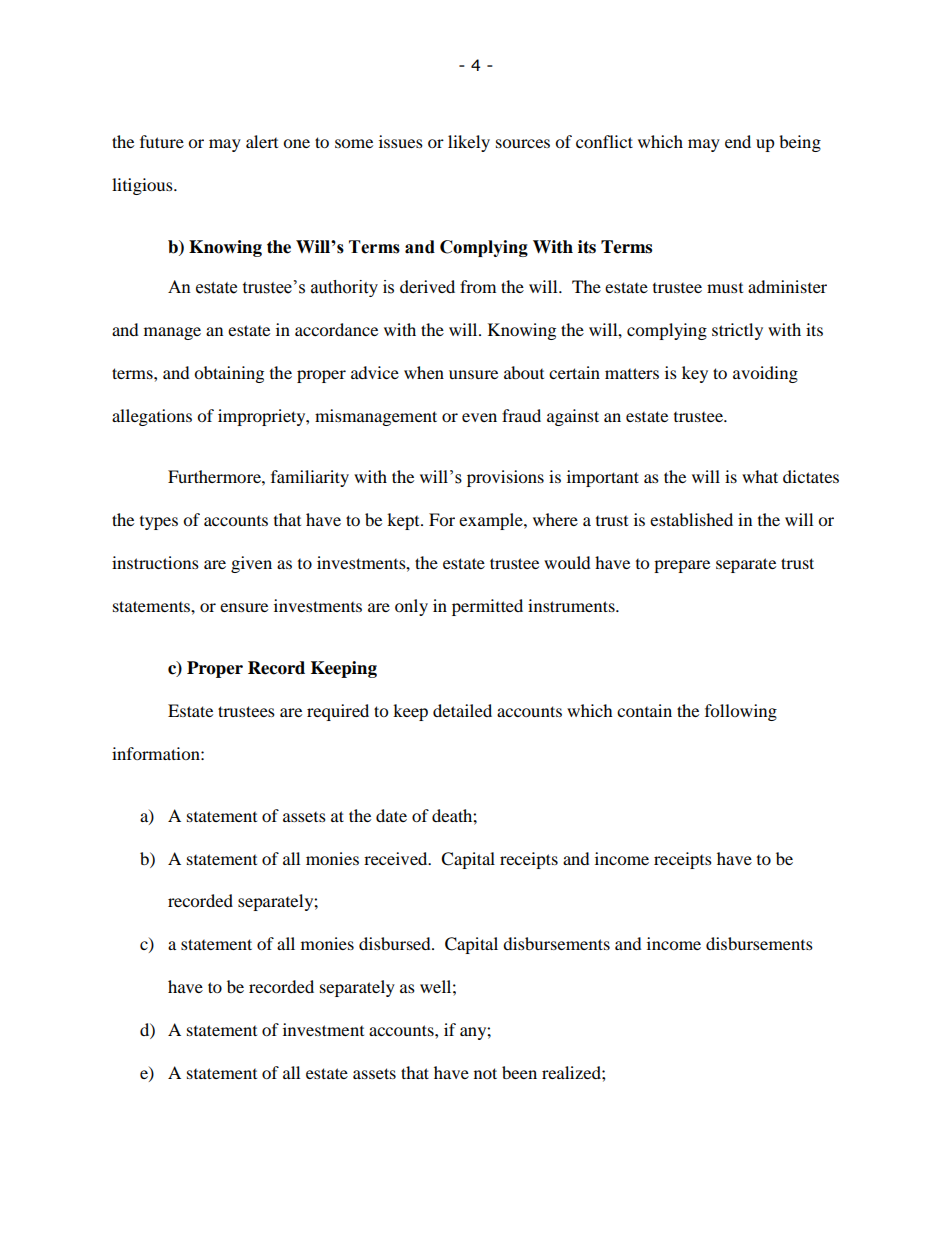 The height and width of the document is (1233, 952). What do you see at coordinates (682, 566) in the document?
I see `prepare` at bounding box center [682, 566].
